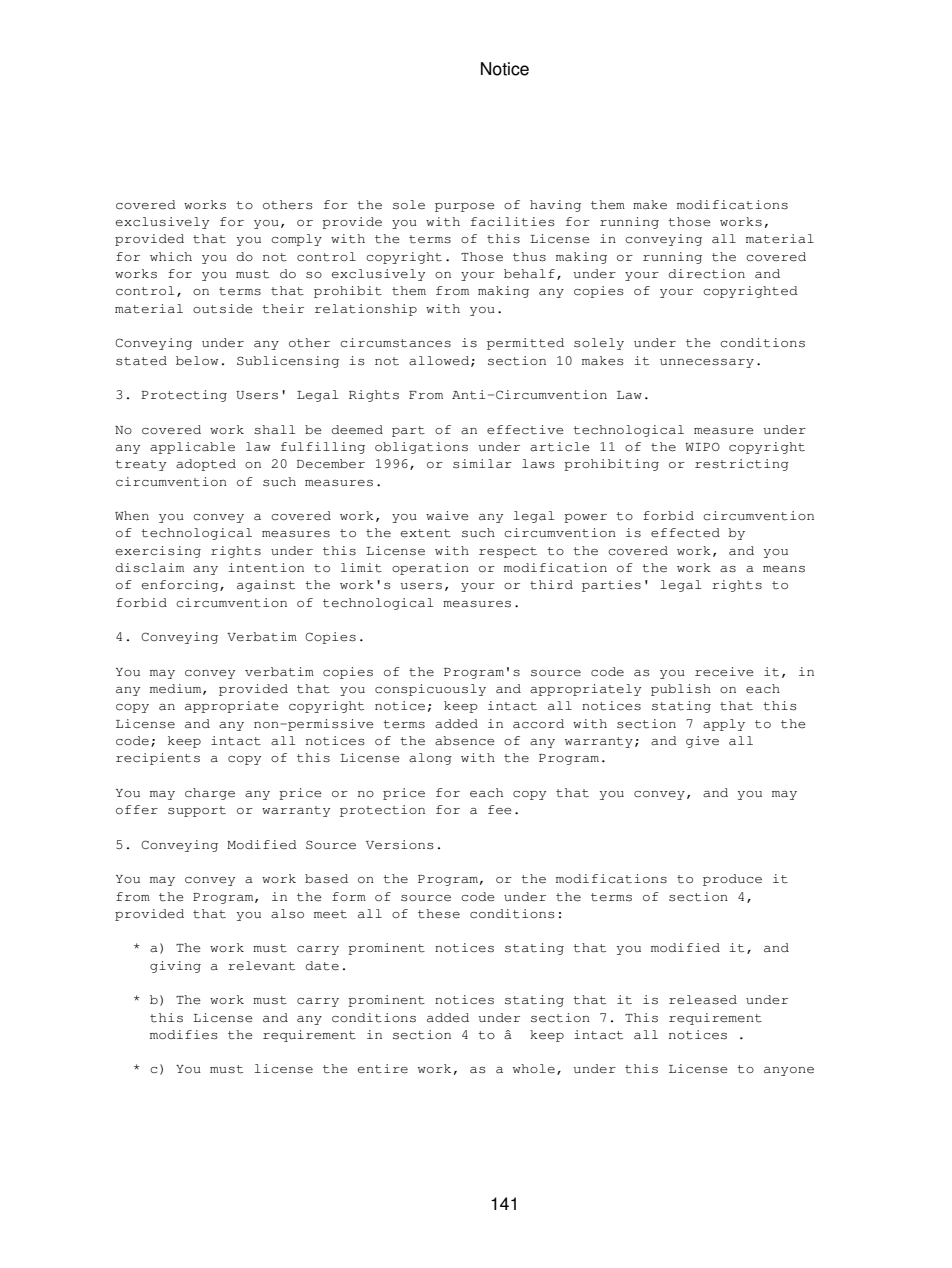 The width and height of the document is (952, 1268). What do you see at coordinates (197, 811) in the document?
I see `support` at bounding box center [197, 811].
